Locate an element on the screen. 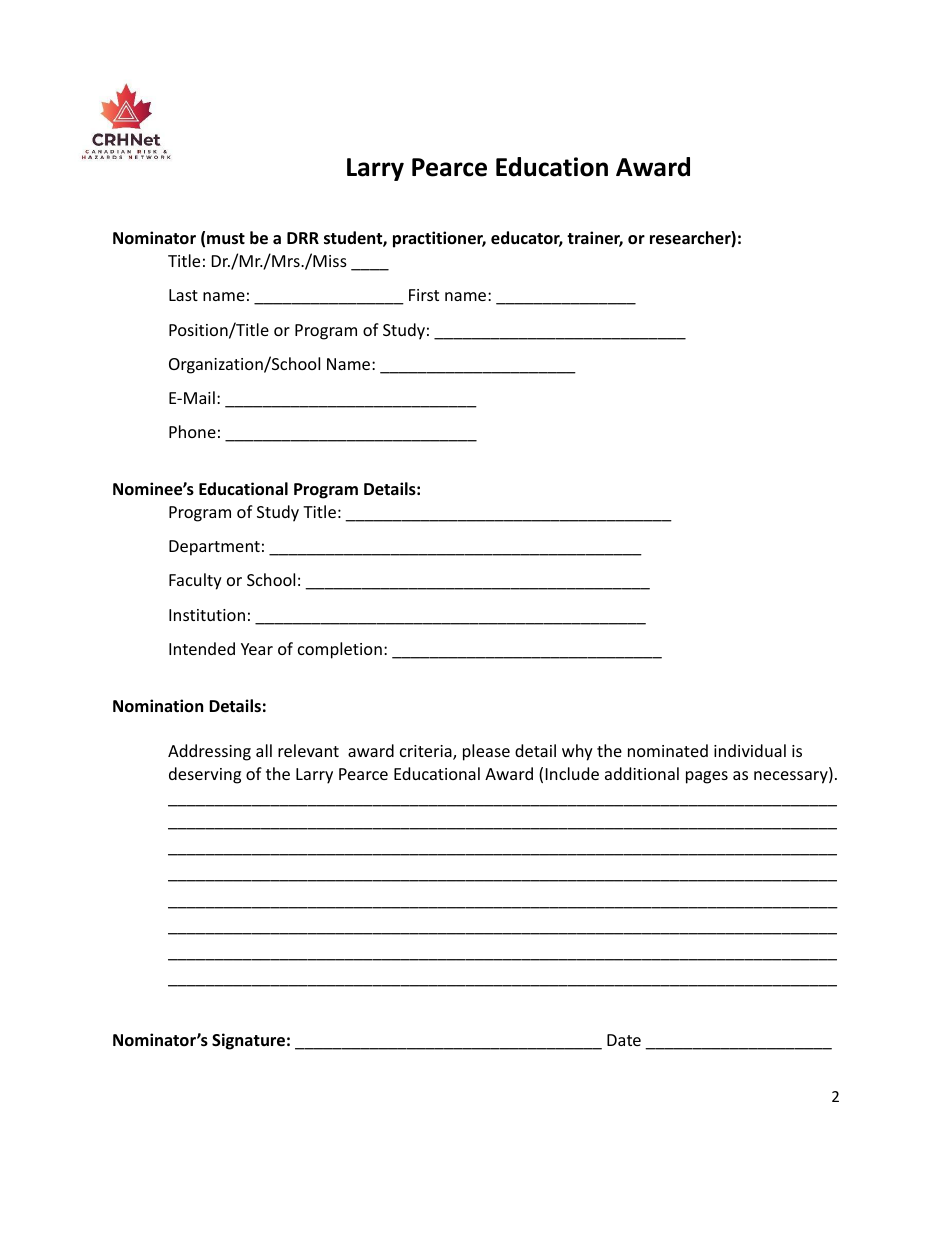 This screenshot has width=952, height=1233. Include is located at coordinates (572, 773).
